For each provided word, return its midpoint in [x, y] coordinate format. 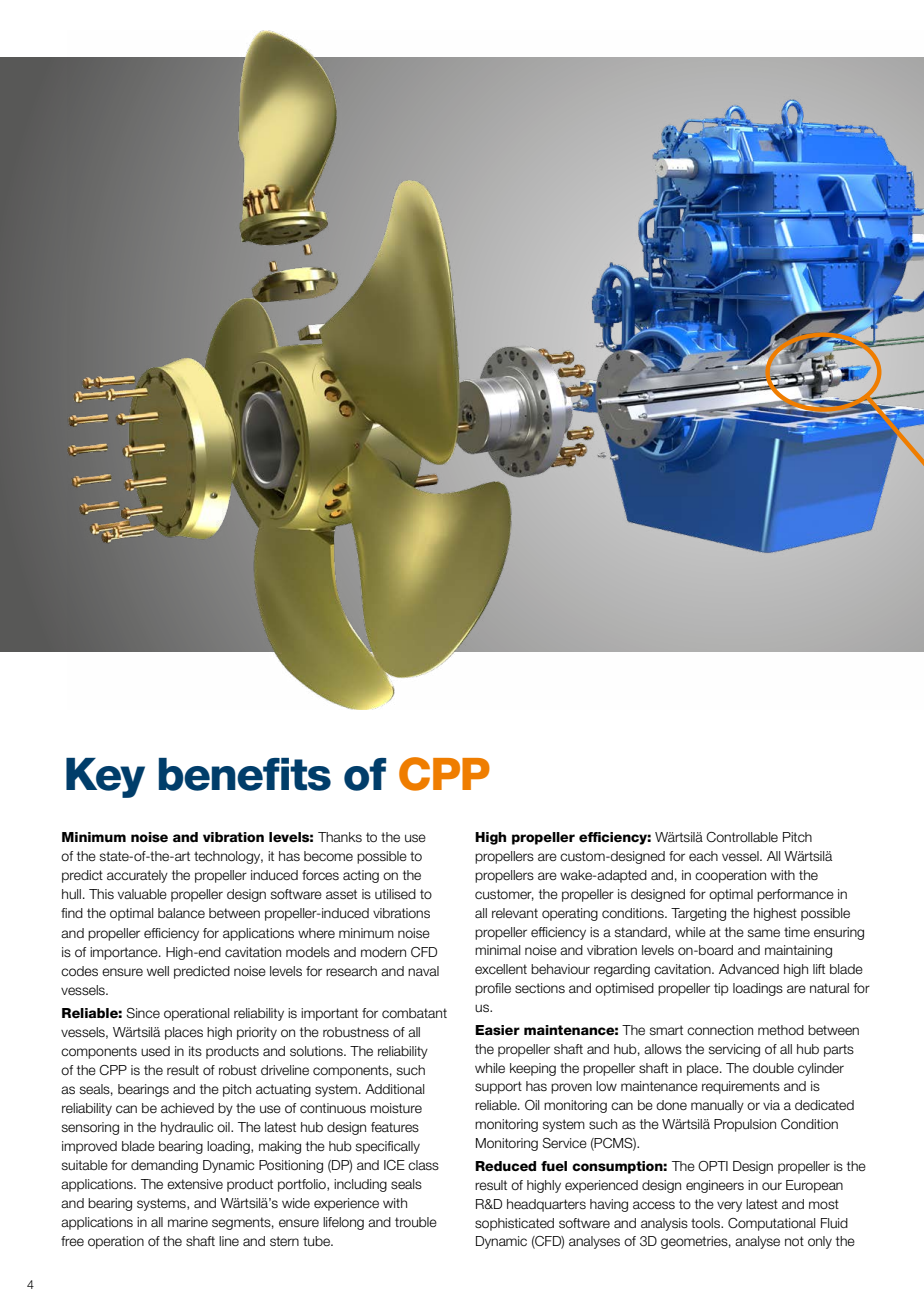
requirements [741, 1087]
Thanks [340, 837]
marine [188, 1222]
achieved [187, 1108]
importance [125, 953]
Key [105, 778]
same [764, 933]
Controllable [742, 837]
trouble [416, 1222]
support [498, 1087]
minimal [497, 950]
